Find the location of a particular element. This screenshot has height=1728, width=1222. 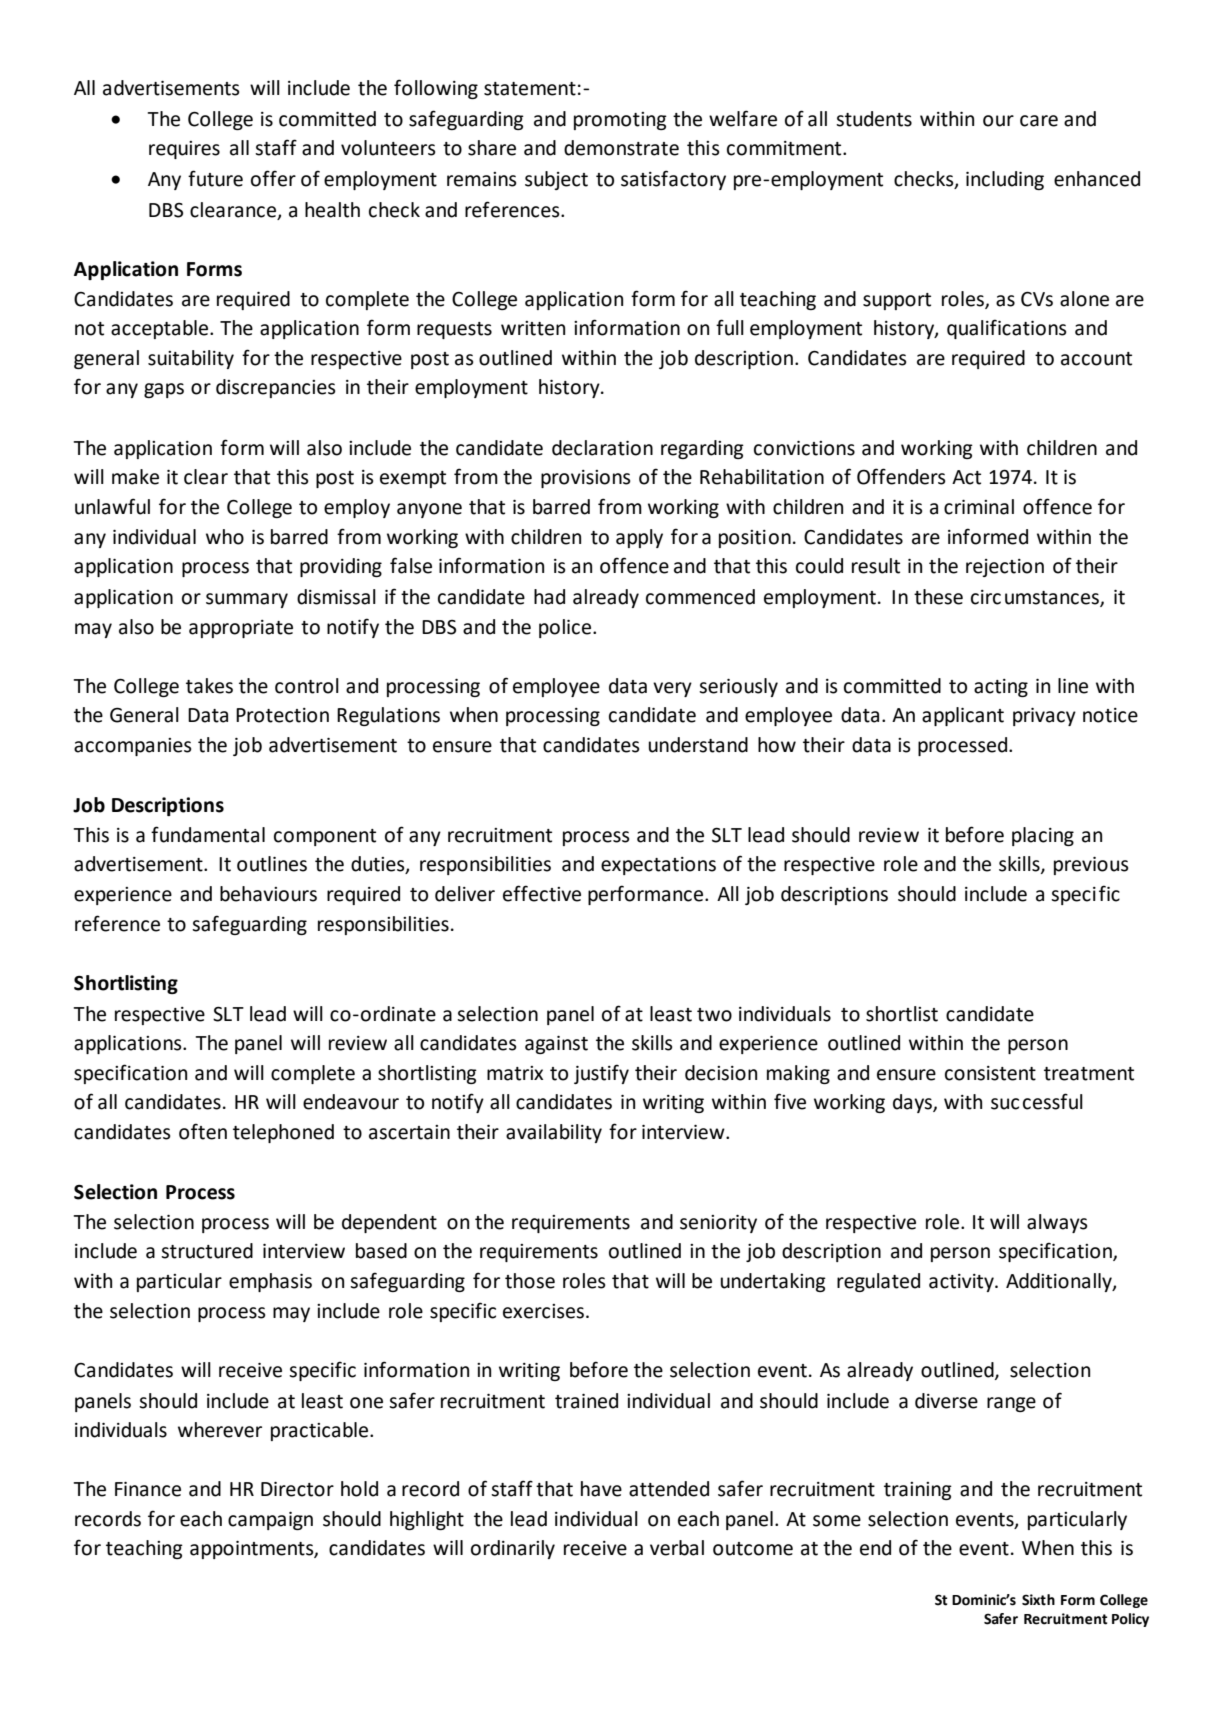

Sixth is located at coordinates (1038, 1600).
